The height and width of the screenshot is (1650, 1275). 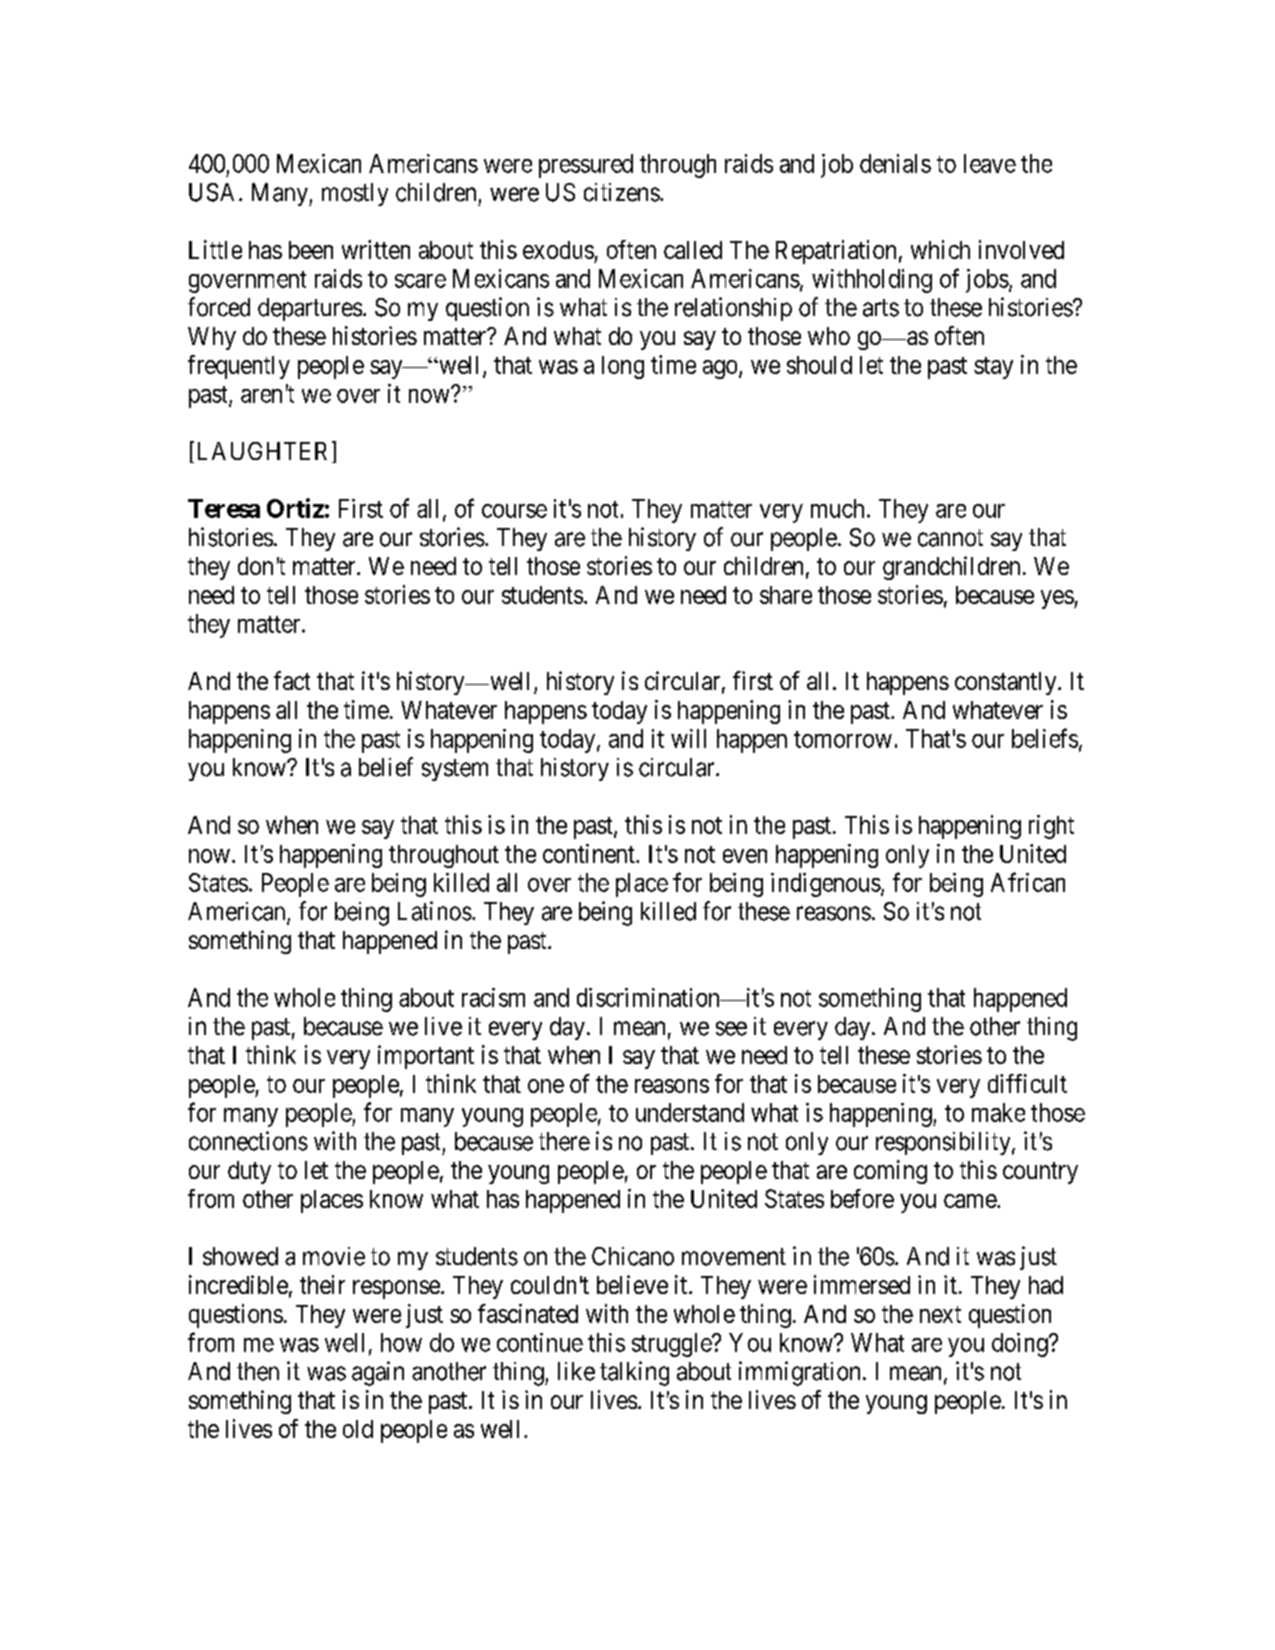 What do you see at coordinates (1027, 1083) in the screenshot?
I see `difficult` at bounding box center [1027, 1083].
